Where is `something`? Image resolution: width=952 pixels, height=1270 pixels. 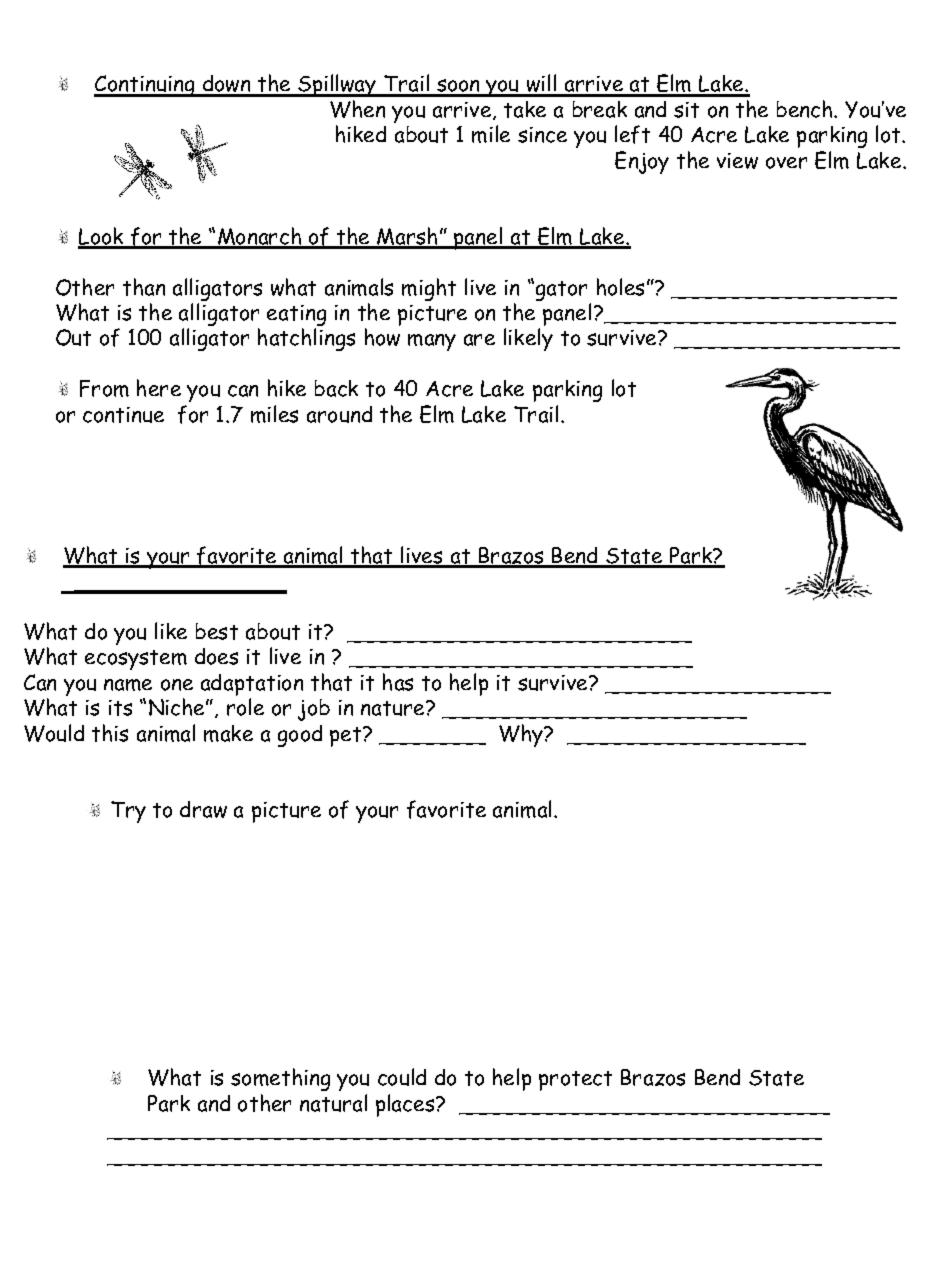
something is located at coordinates (280, 1079).
